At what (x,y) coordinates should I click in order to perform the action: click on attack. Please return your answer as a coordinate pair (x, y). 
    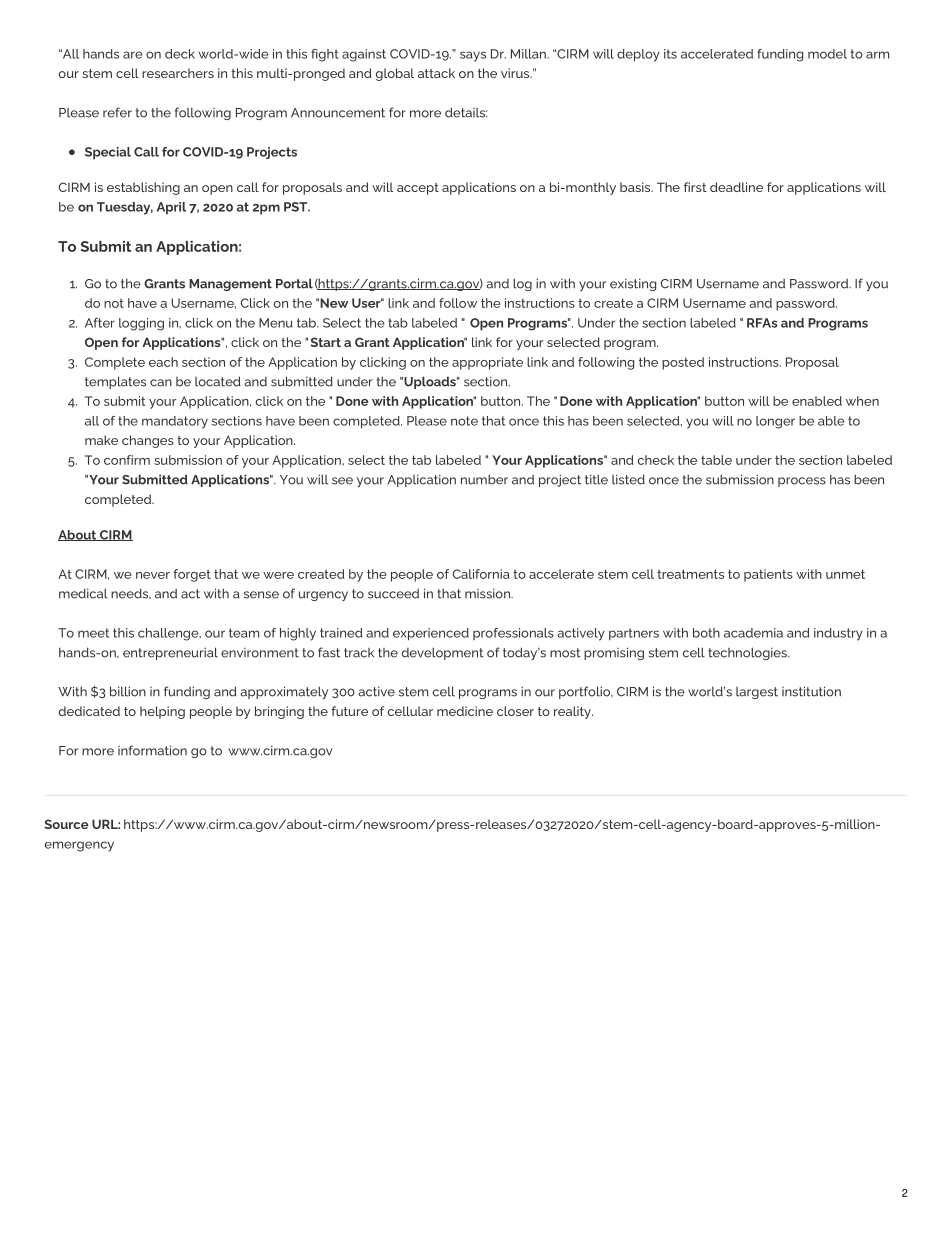
    Looking at the image, I should click on (436, 73).
